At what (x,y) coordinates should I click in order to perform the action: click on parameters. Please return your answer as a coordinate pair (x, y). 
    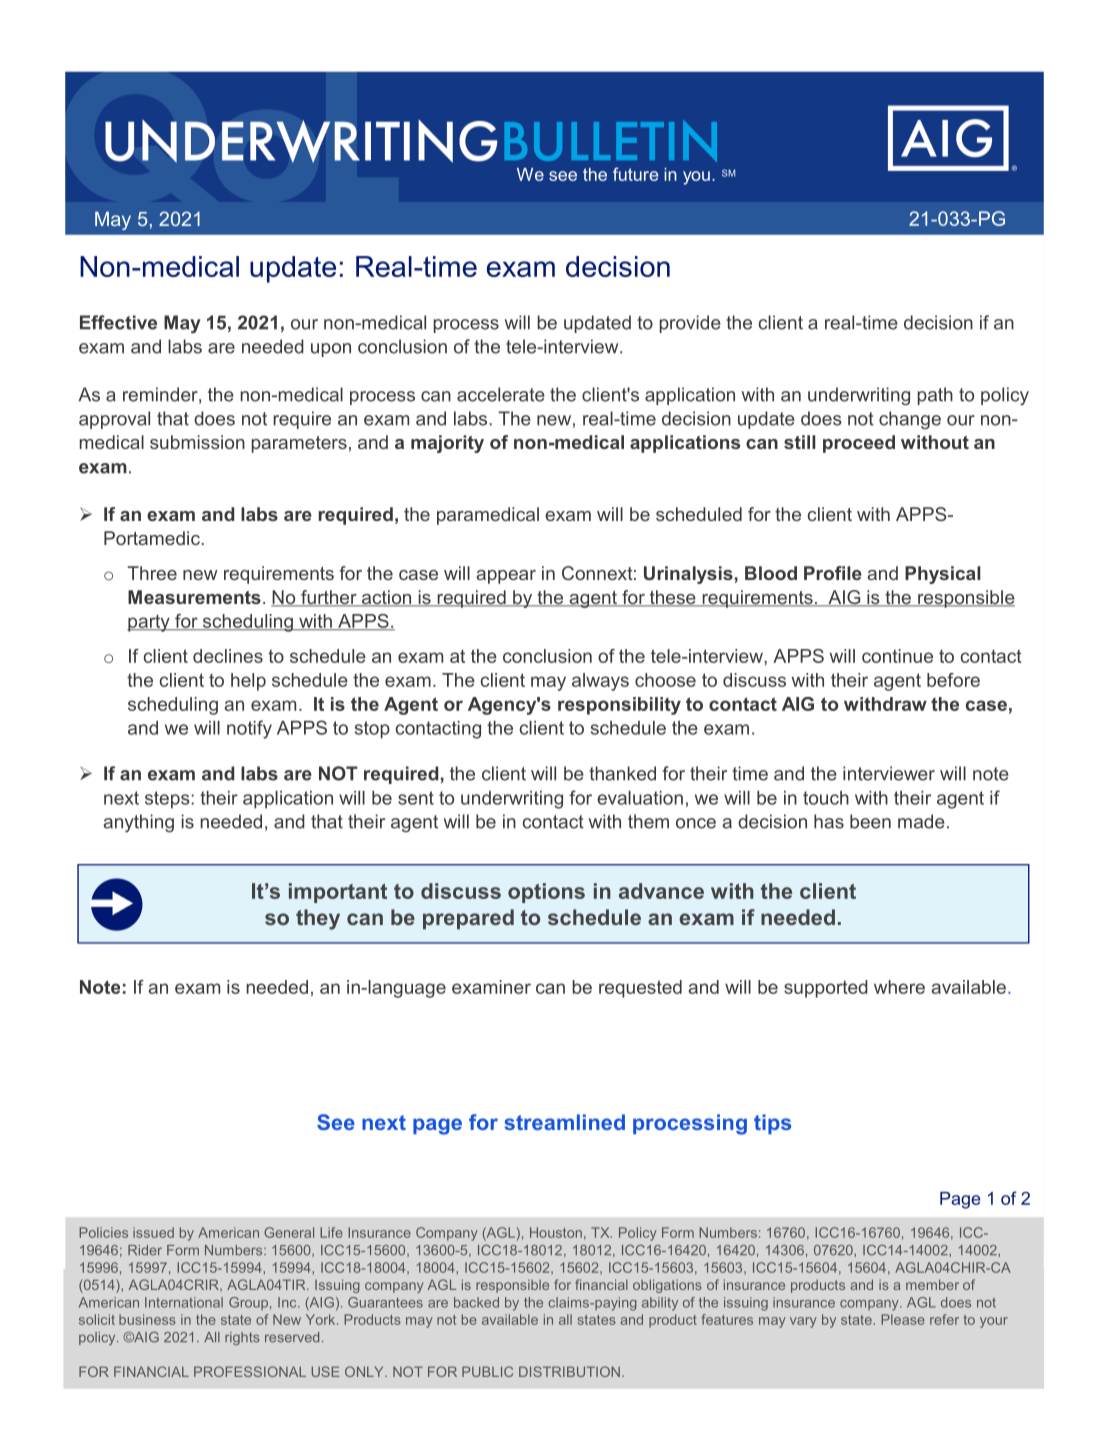
    Looking at the image, I should click on (299, 444).
